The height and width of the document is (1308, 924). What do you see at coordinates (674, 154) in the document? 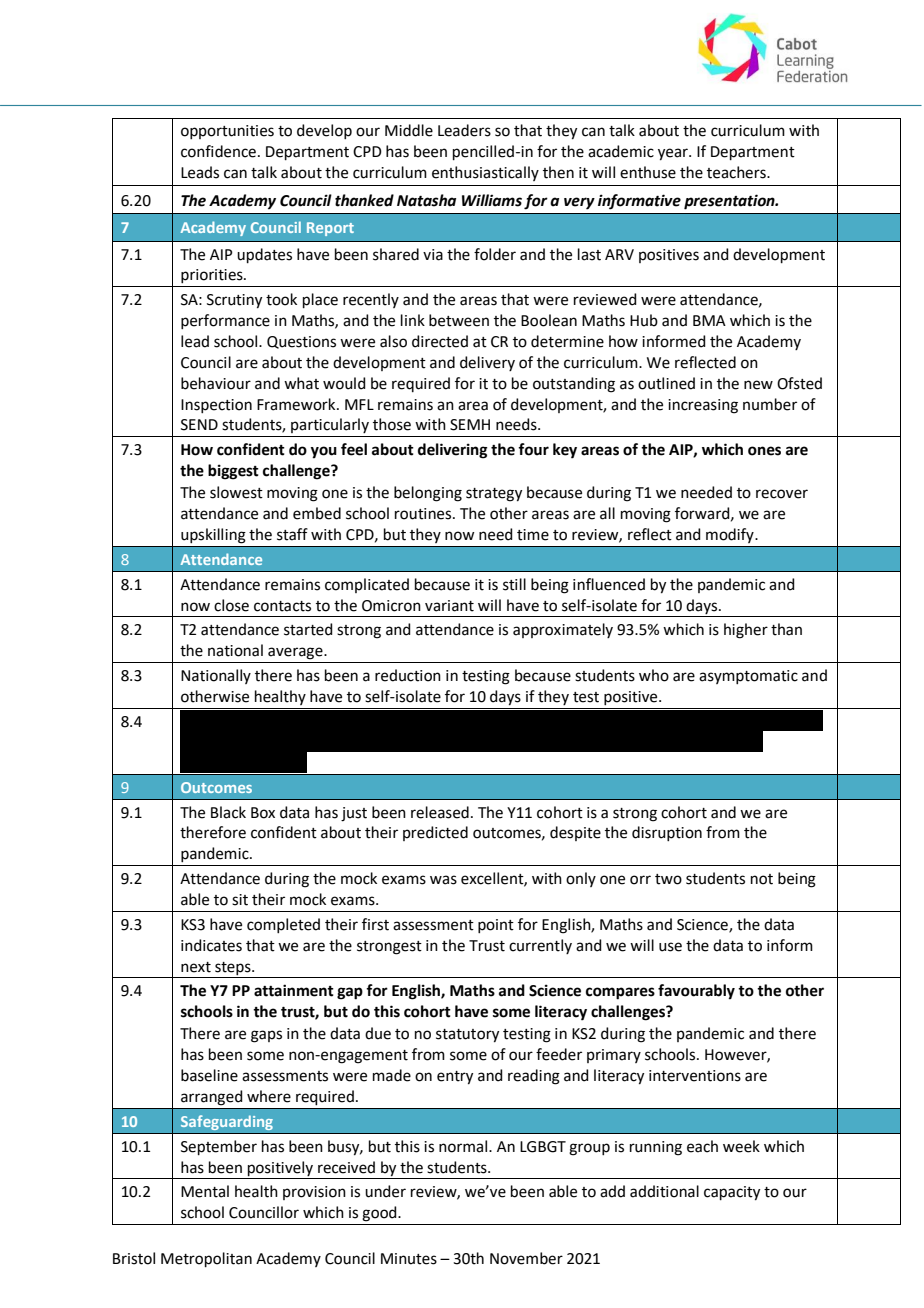
I see `year` at bounding box center [674, 154].
